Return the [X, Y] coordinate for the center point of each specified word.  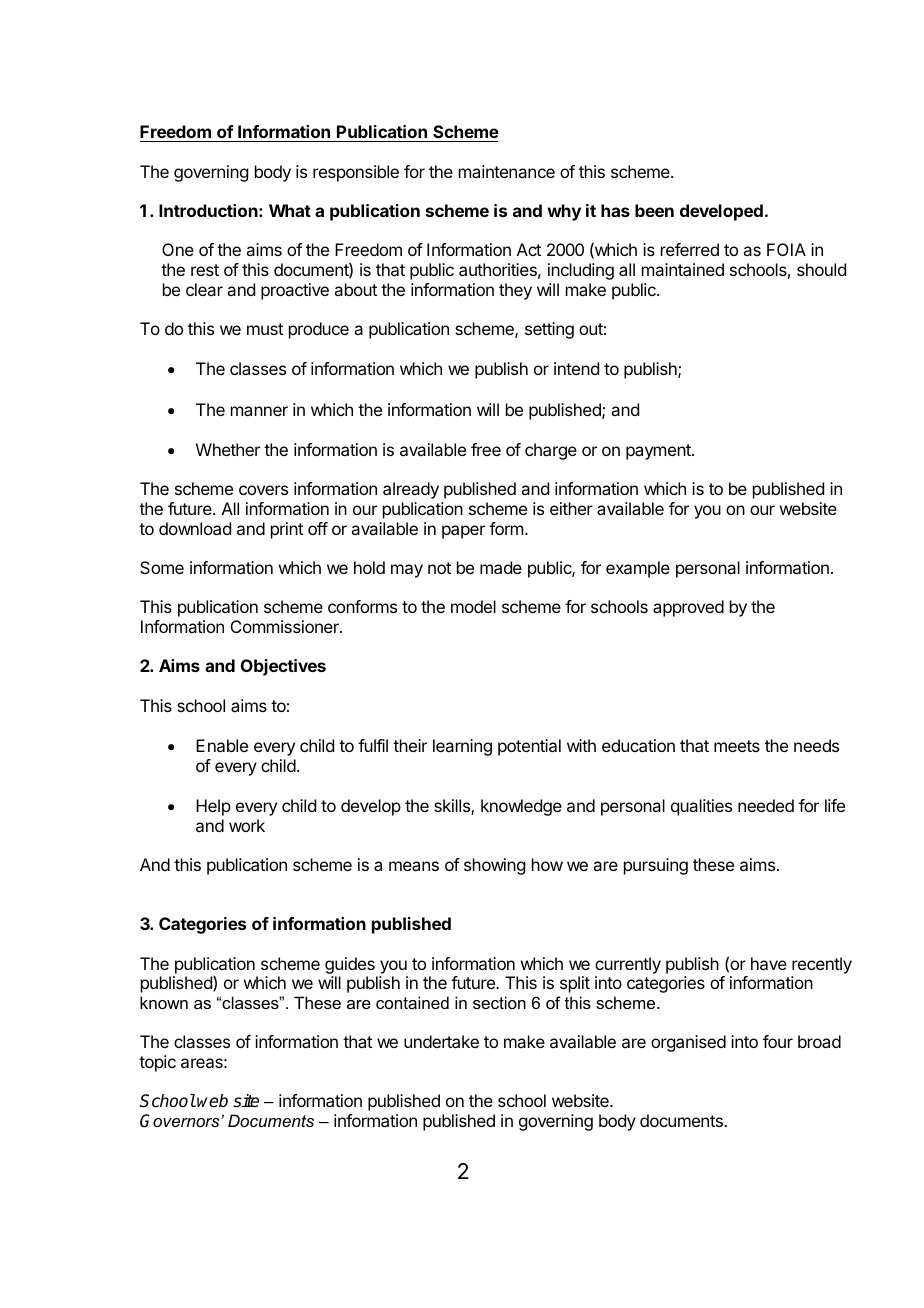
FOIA [786, 249]
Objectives [283, 667]
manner [259, 411]
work [247, 825]
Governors [181, 1120]
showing [494, 866]
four [778, 1041]
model [473, 606]
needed [766, 805]
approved [688, 608]
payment [659, 452]
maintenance [507, 171]
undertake [441, 1041]
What [290, 210]
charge [551, 451]
